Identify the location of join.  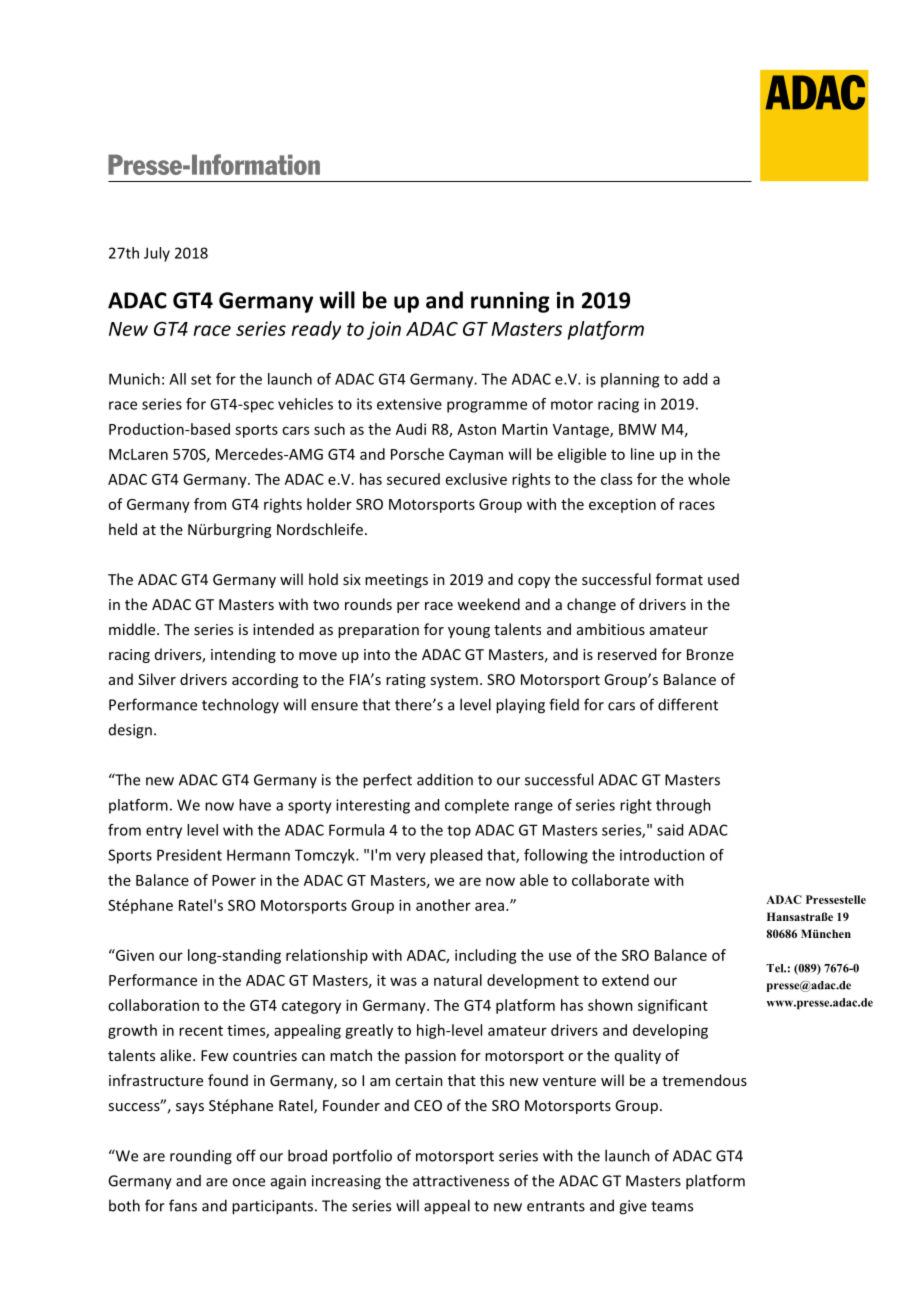
(384, 330).
